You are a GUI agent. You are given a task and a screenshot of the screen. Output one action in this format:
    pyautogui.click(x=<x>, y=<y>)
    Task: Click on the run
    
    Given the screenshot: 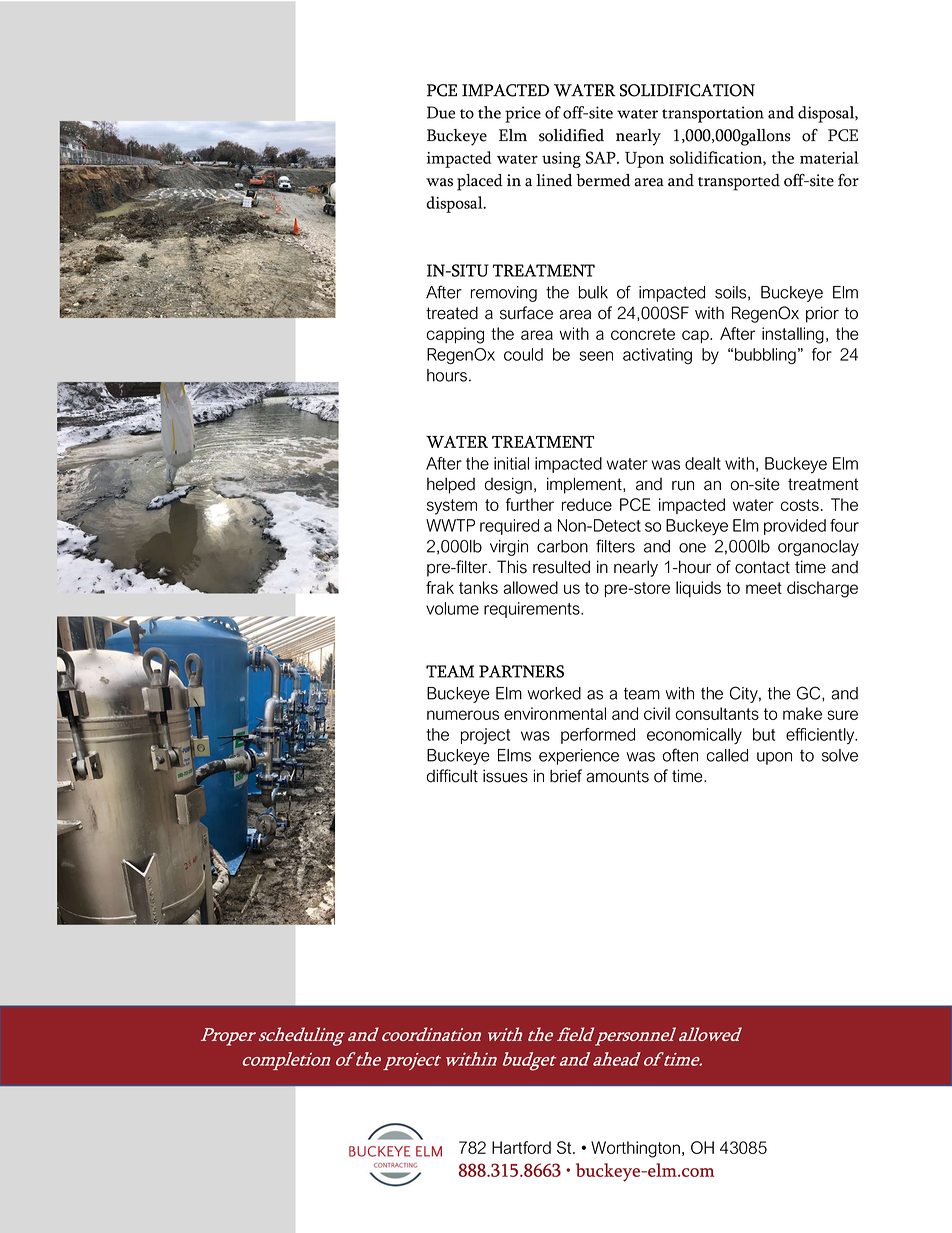 What is the action you would take?
    pyautogui.click(x=683, y=486)
